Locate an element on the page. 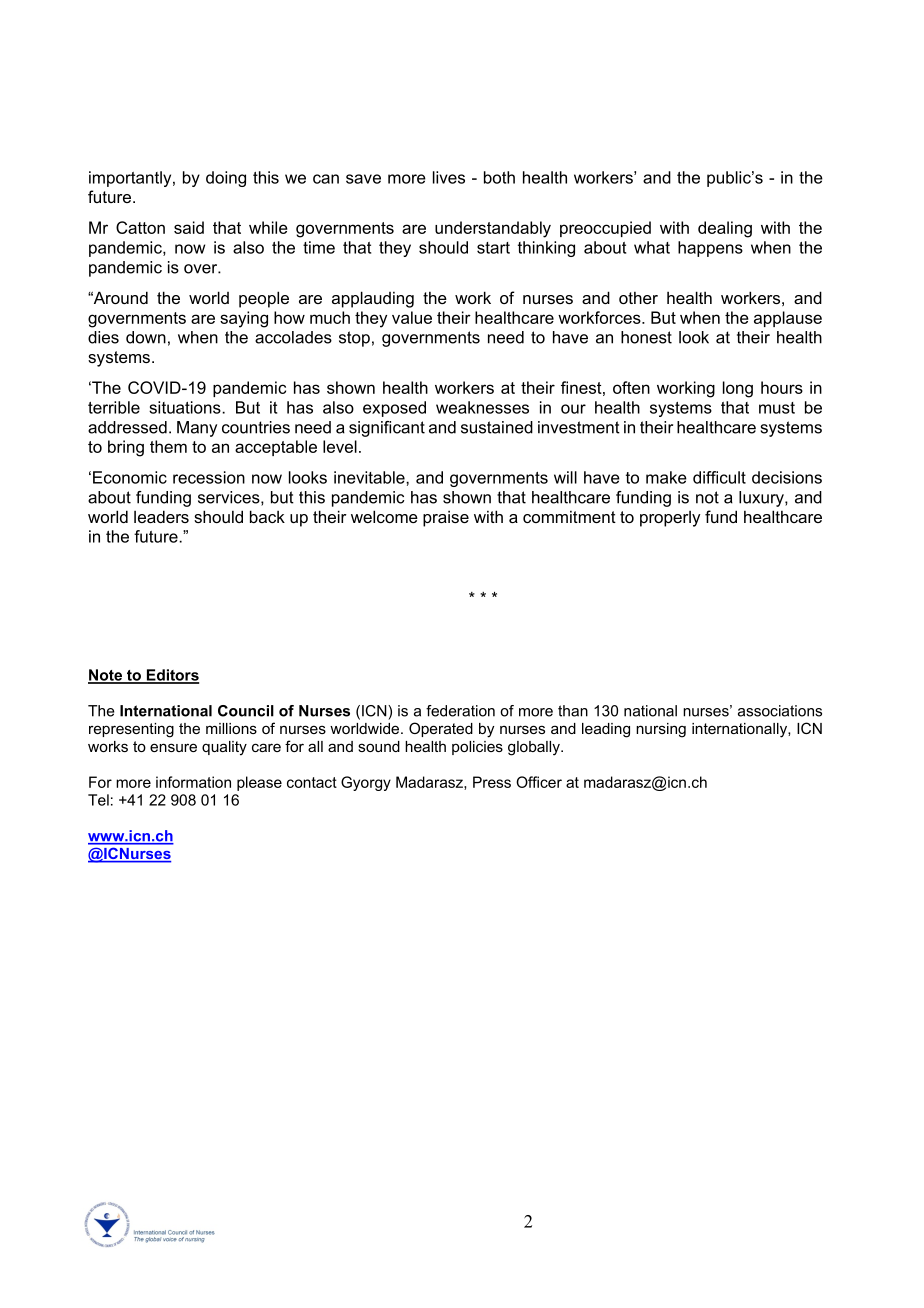  lives is located at coordinates (449, 177).
